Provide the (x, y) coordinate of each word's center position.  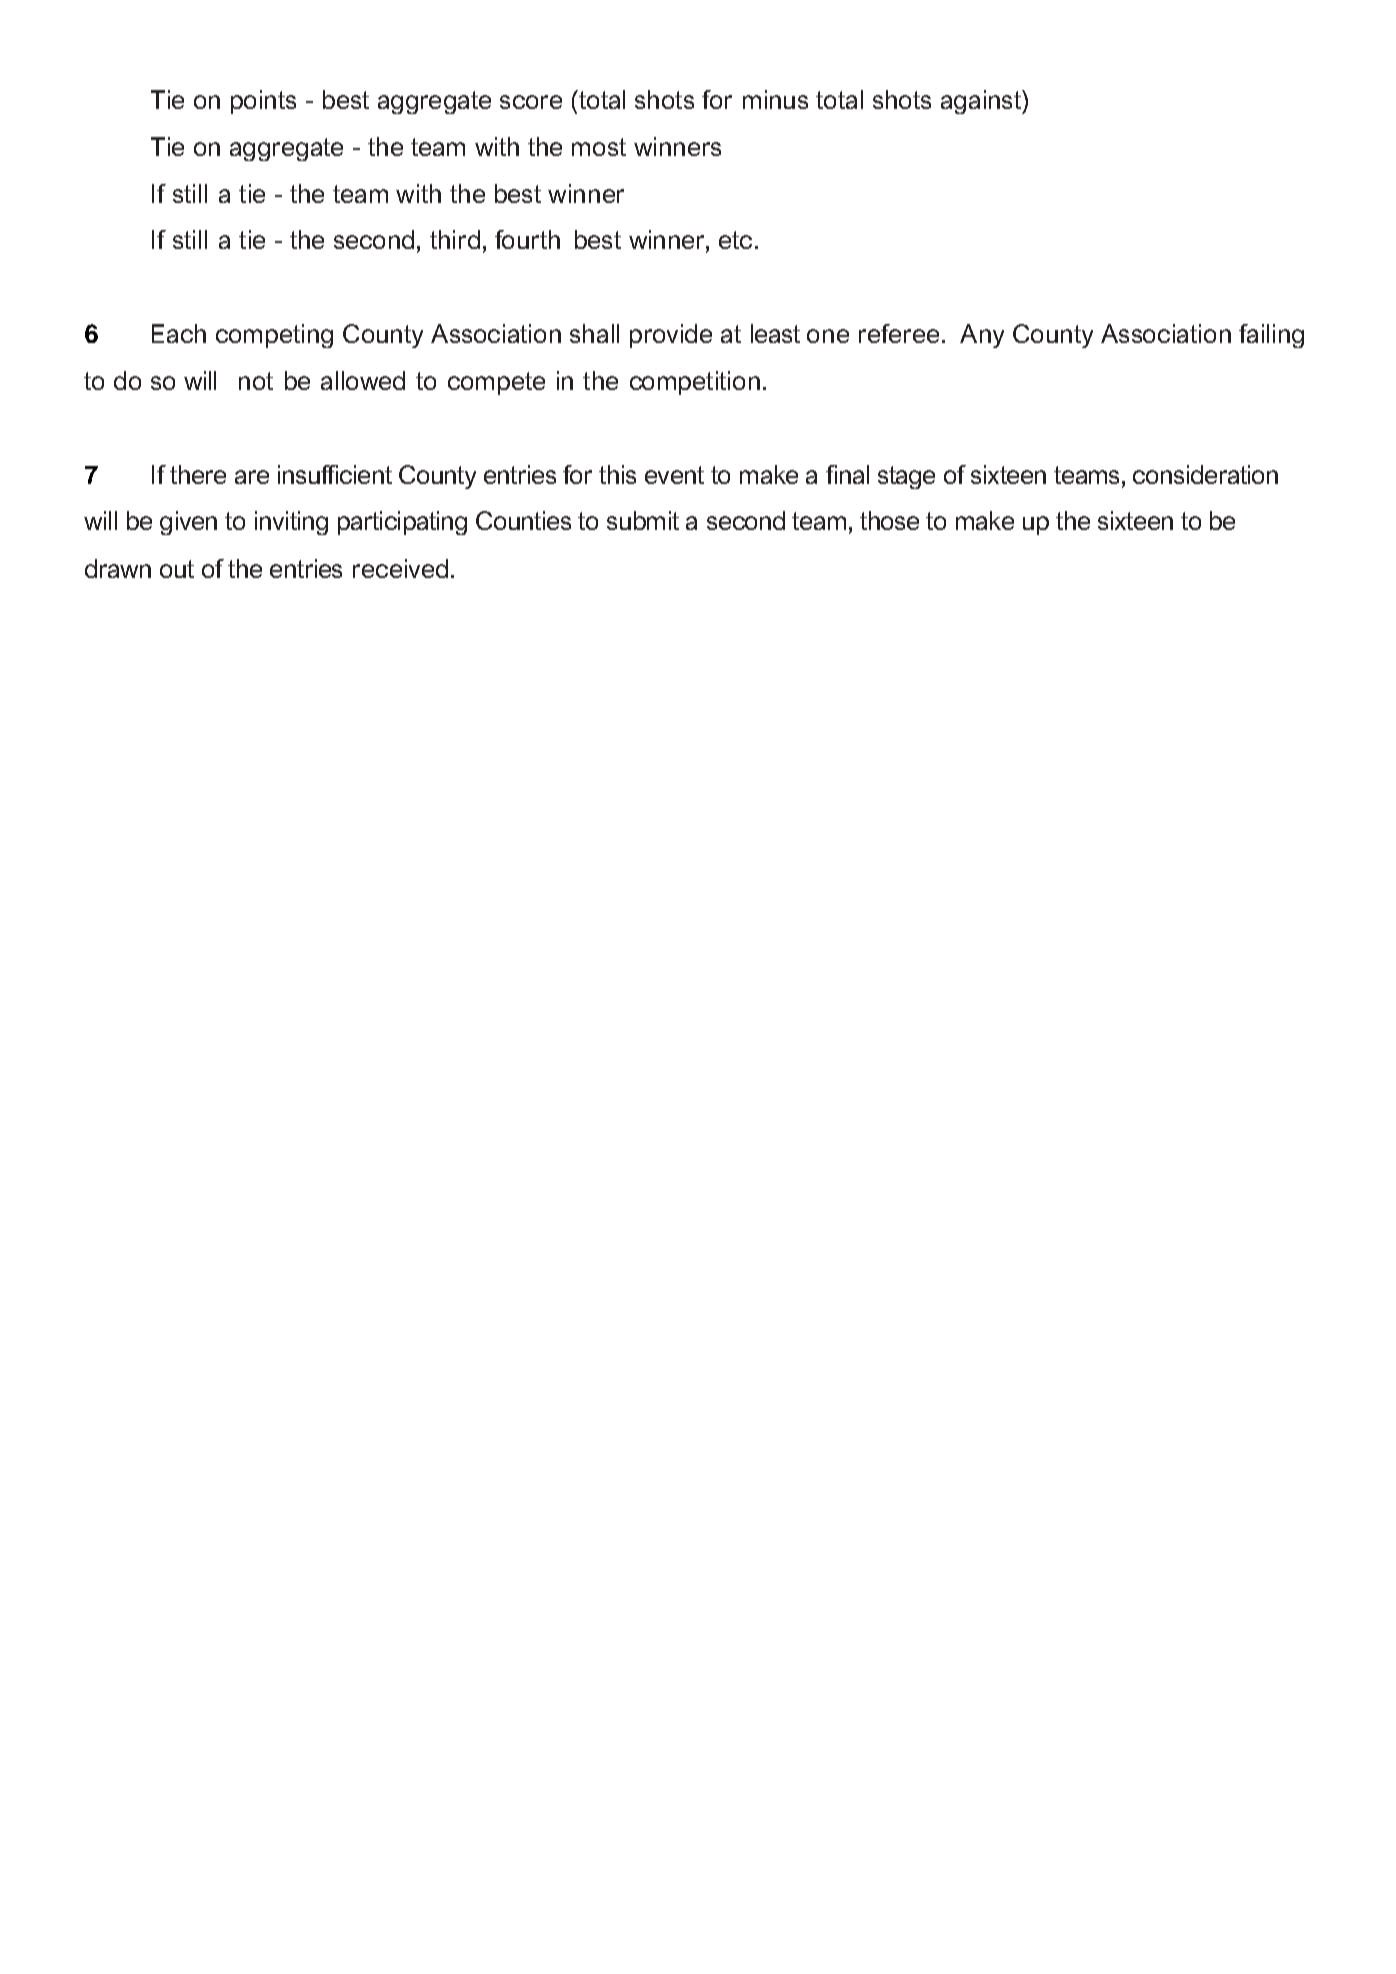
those (889, 520)
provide (671, 336)
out (177, 569)
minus (775, 99)
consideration (1205, 474)
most (599, 147)
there (198, 474)
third (455, 239)
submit (643, 520)
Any (982, 336)
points (263, 102)
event (674, 475)
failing (1271, 336)
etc (735, 240)
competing (274, 336)
